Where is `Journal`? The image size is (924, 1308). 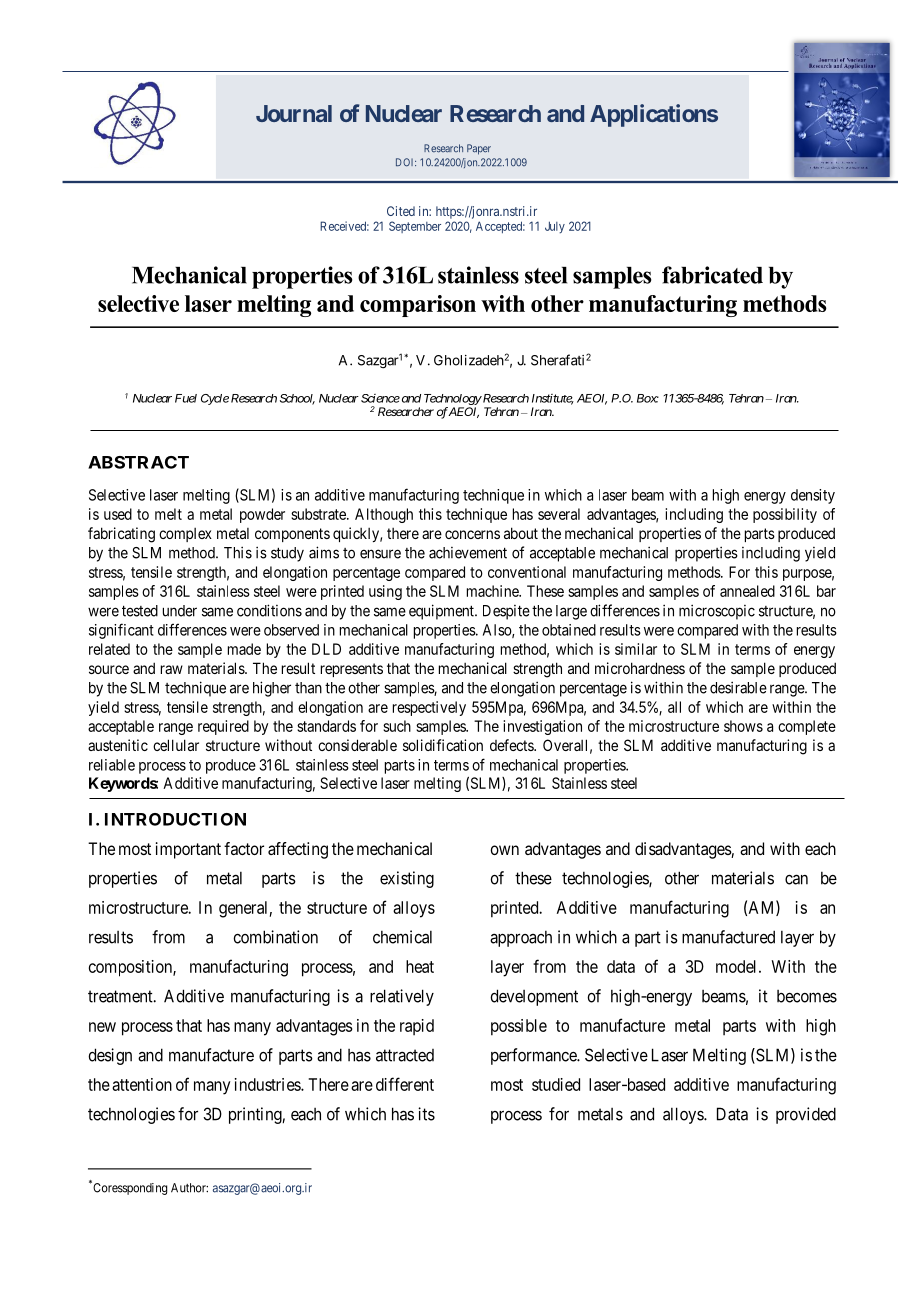 Journal is located at coordinates (294, 113).
